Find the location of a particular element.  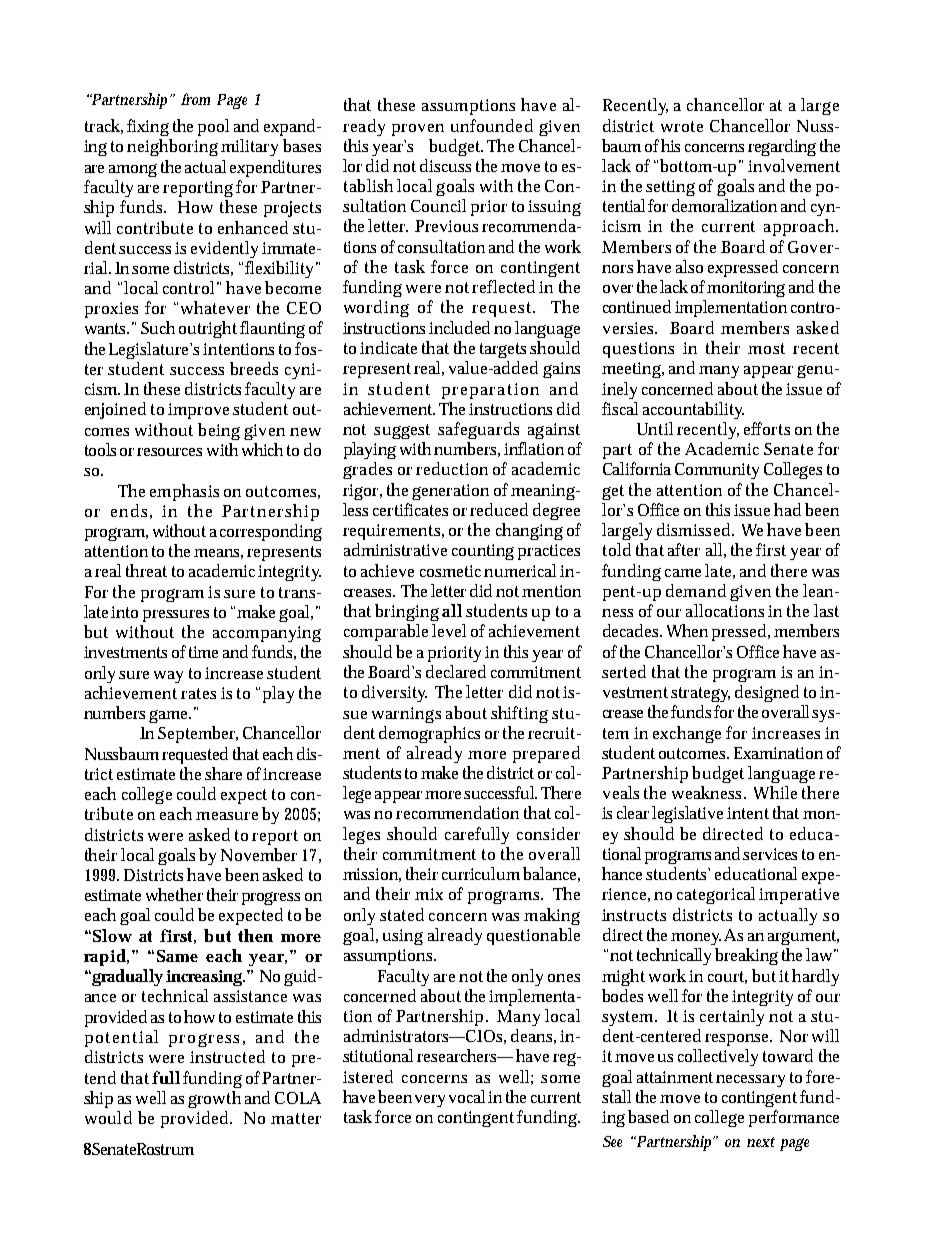

regarding is located at coordinates (782, 147).
